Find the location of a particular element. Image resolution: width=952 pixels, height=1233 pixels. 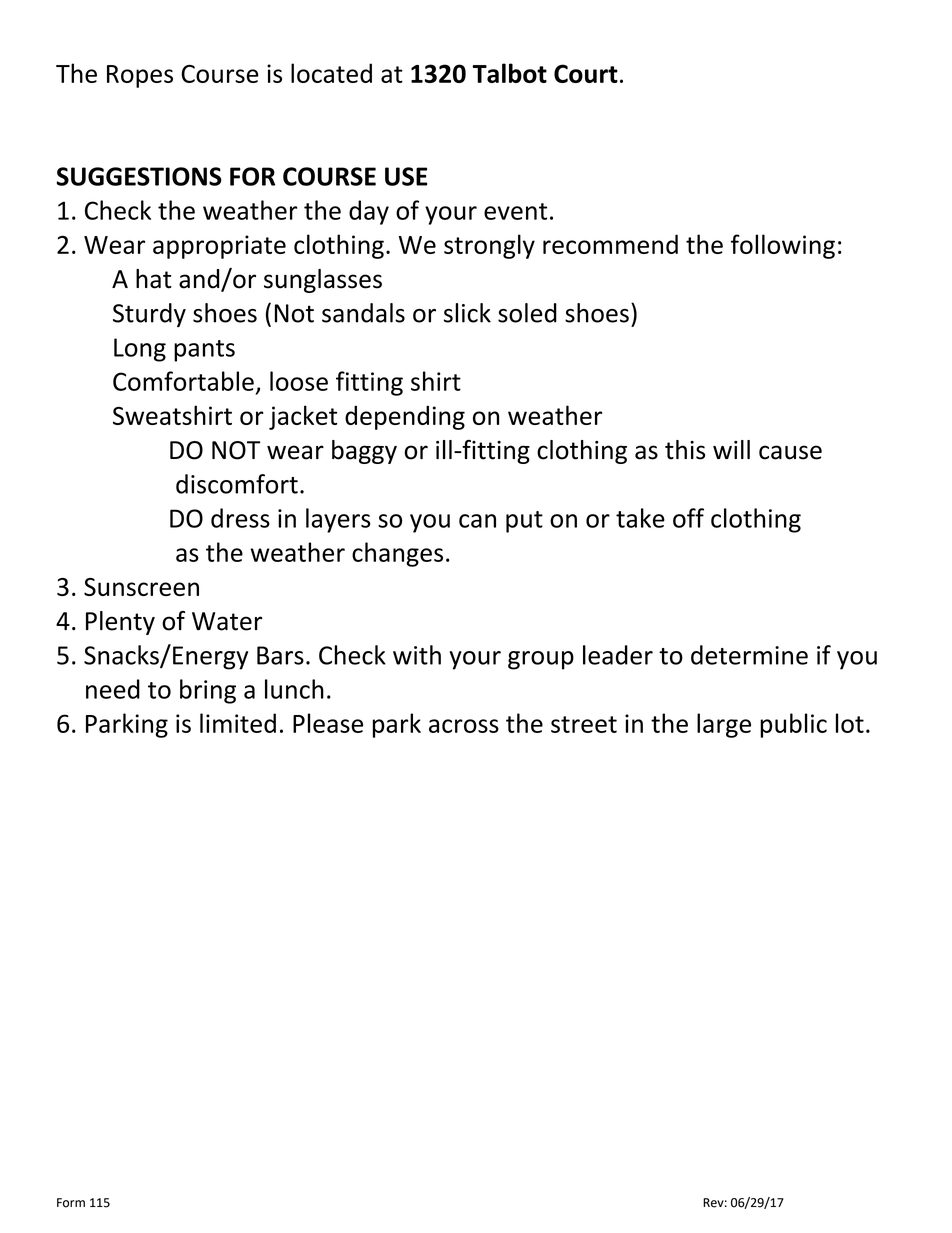

determine is located at coordinates (749, 655).
